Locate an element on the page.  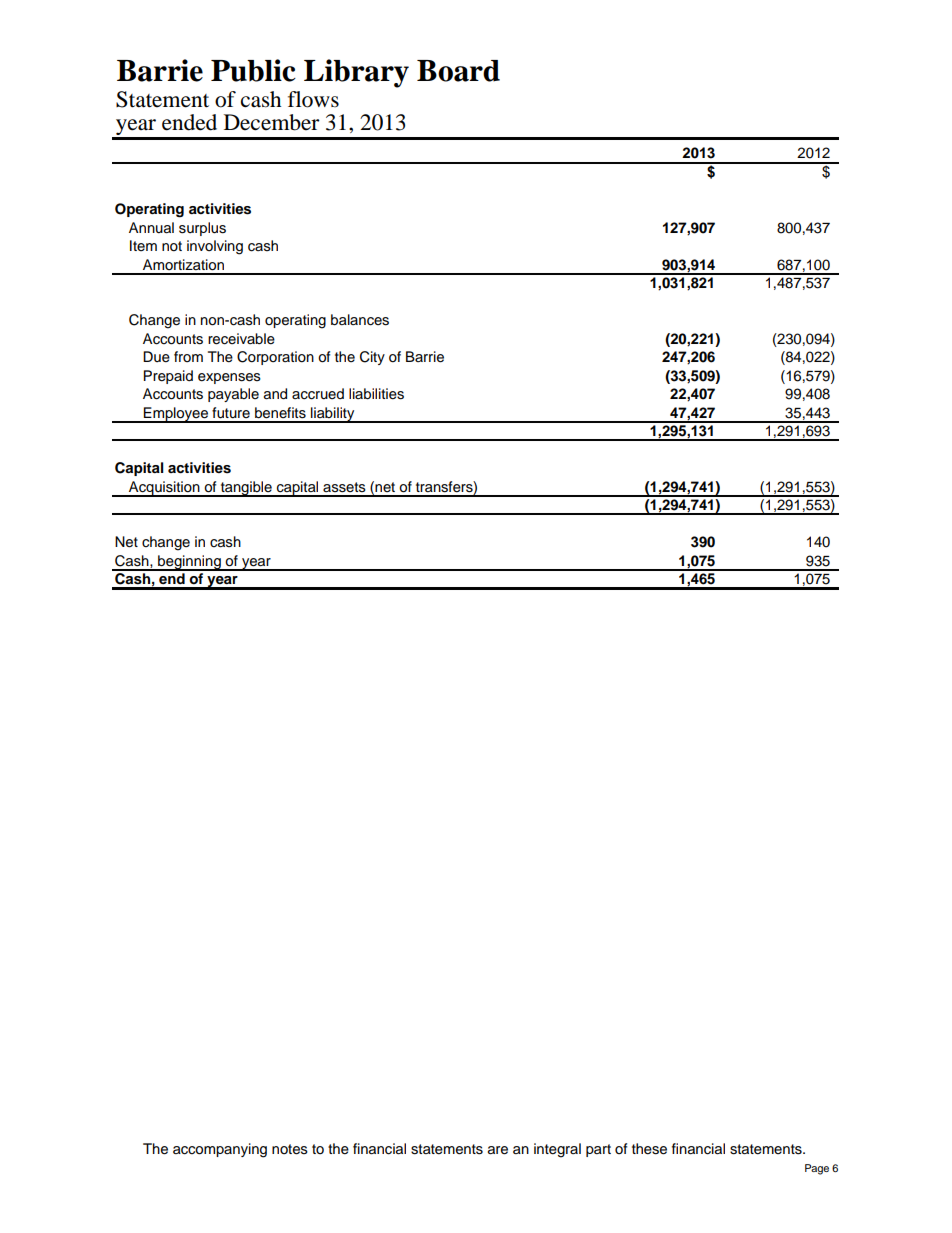
liabilities is located at coordinates (376, 394).
